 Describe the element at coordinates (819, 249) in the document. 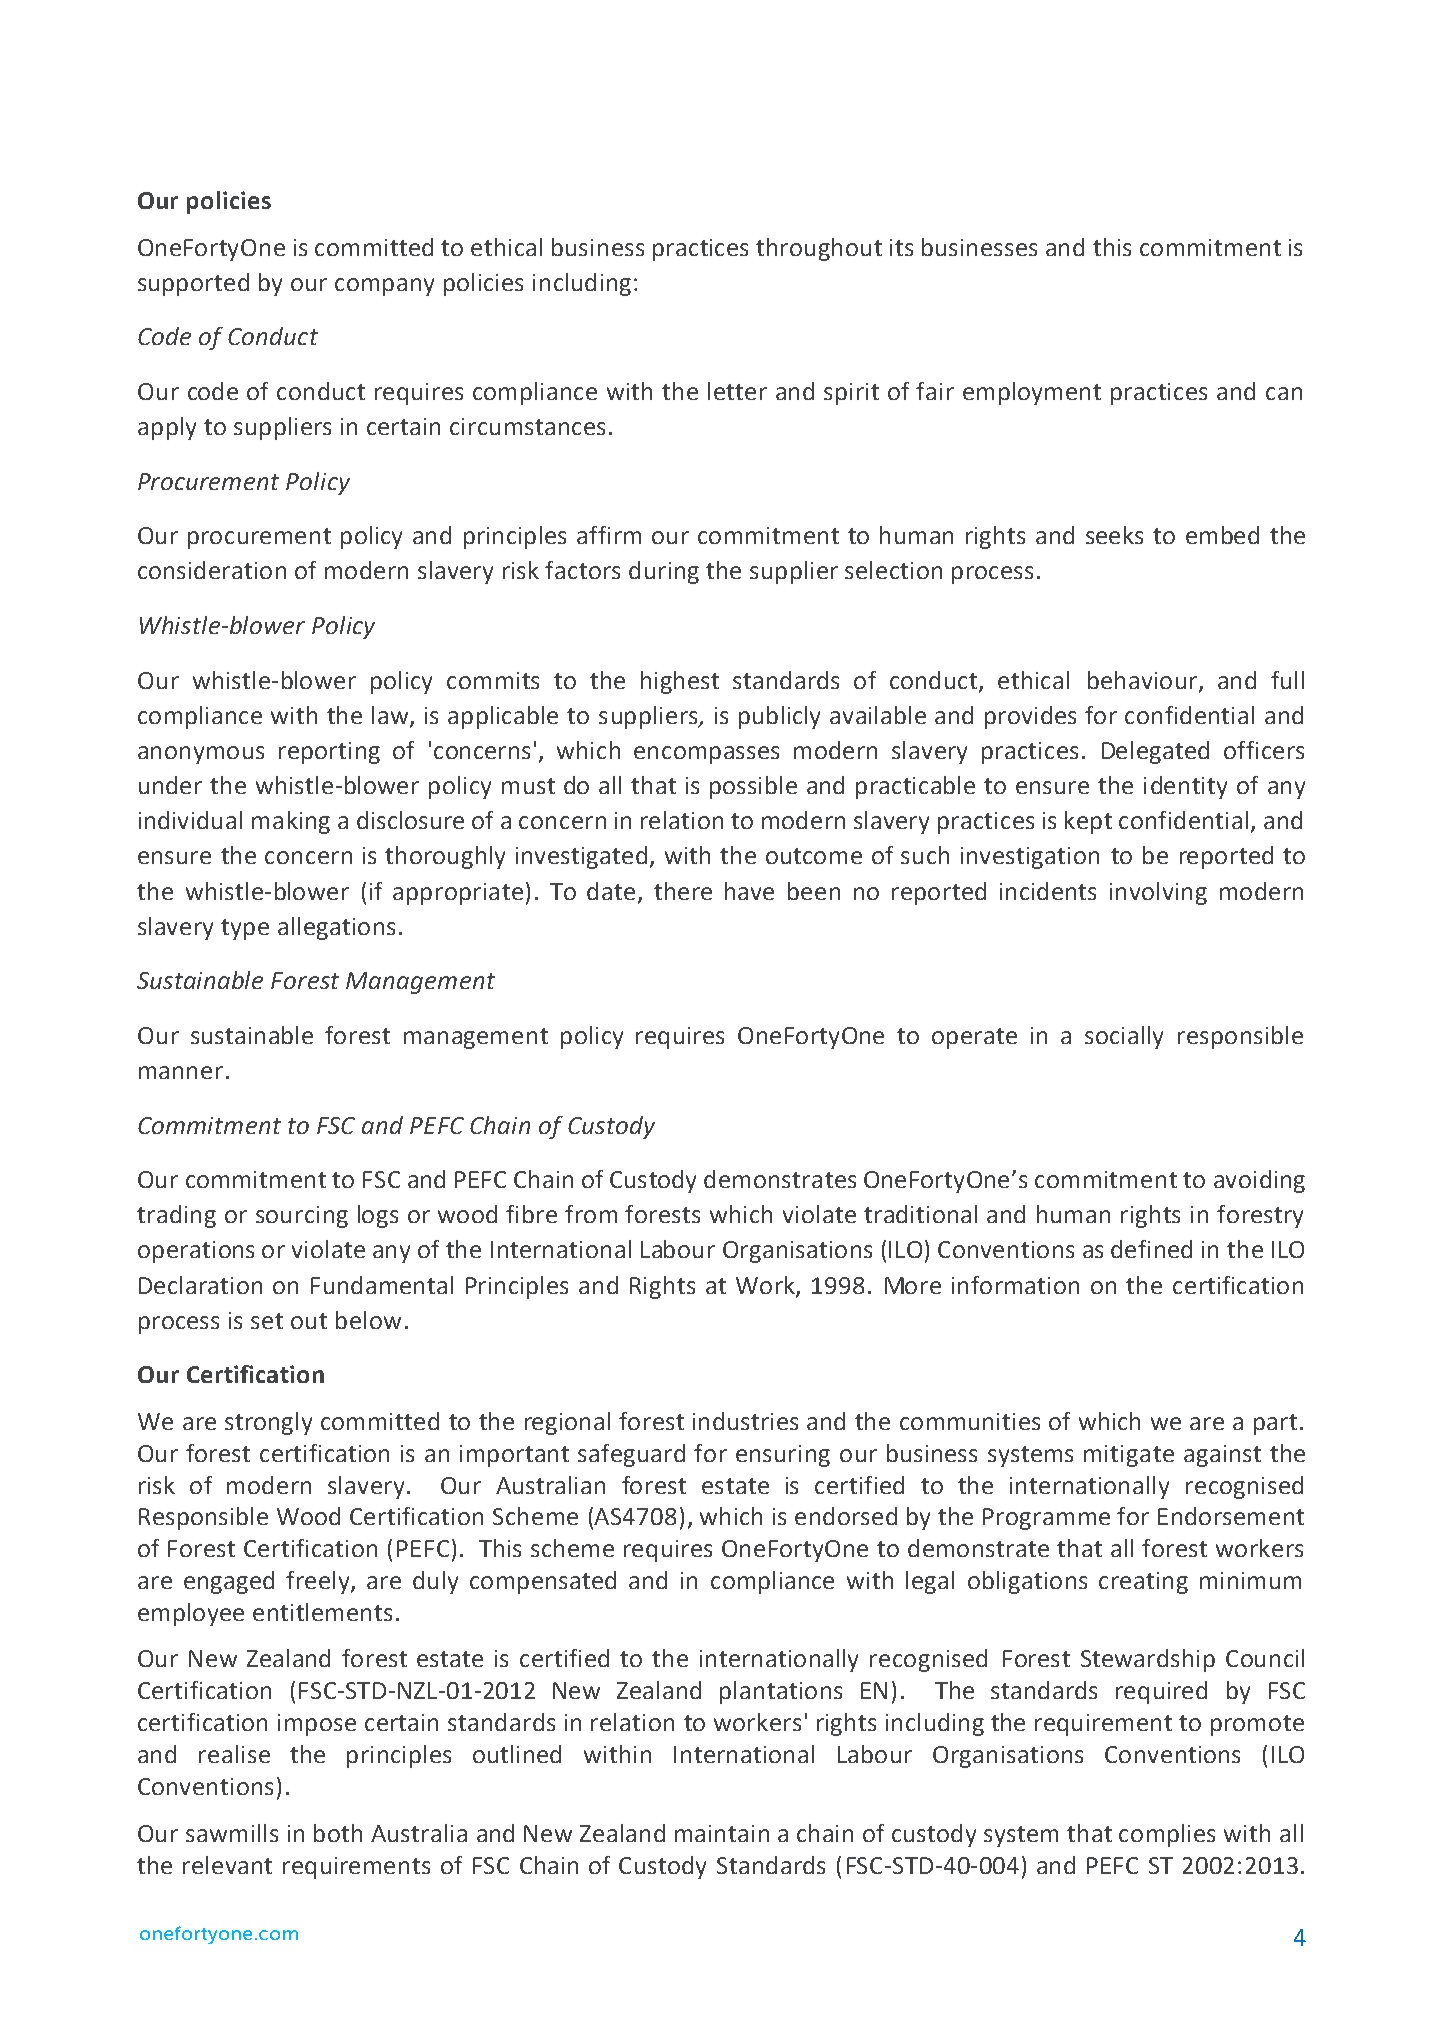

I see `throughout` at that location.
